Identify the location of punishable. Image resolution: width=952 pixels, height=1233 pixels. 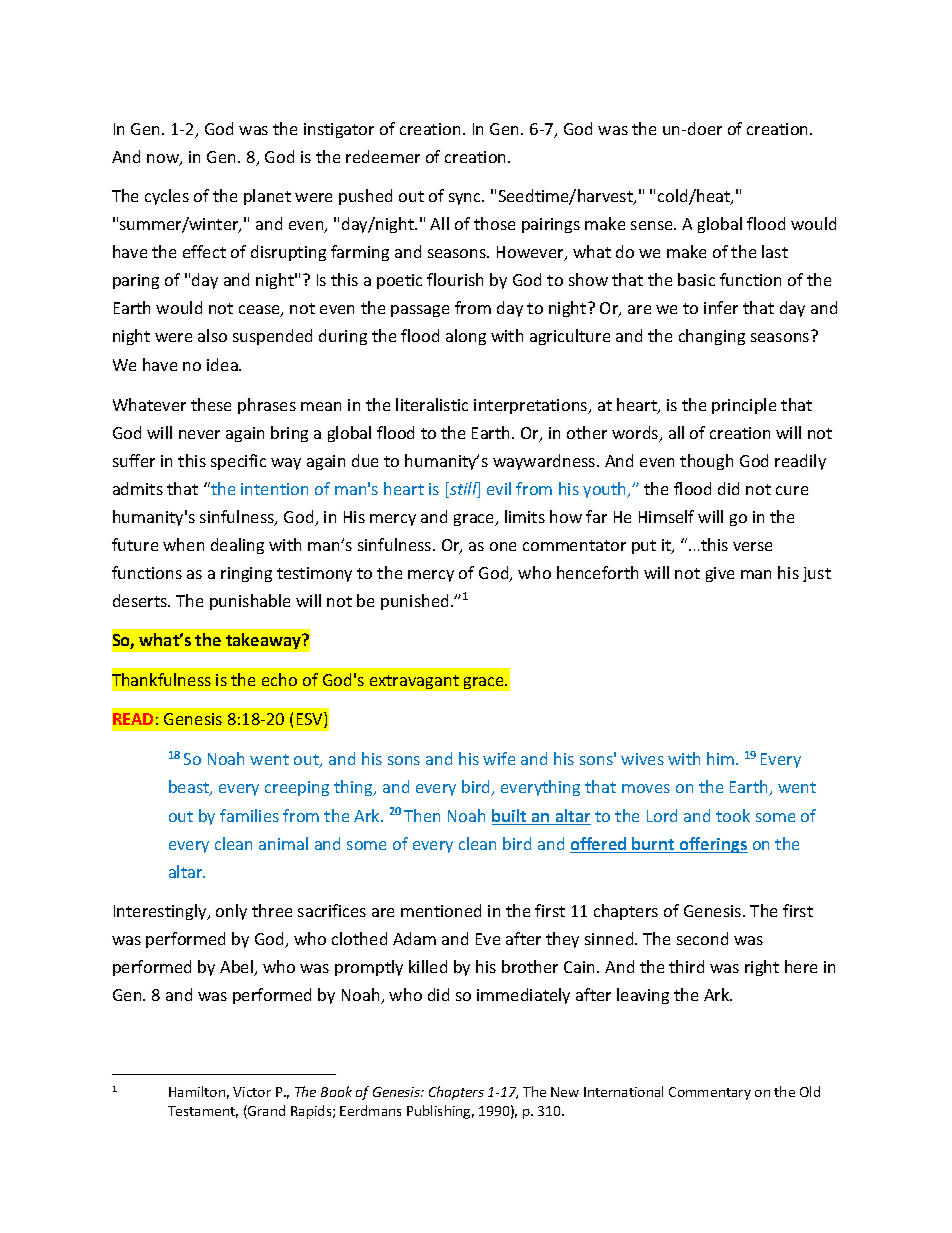
(250, 602).
